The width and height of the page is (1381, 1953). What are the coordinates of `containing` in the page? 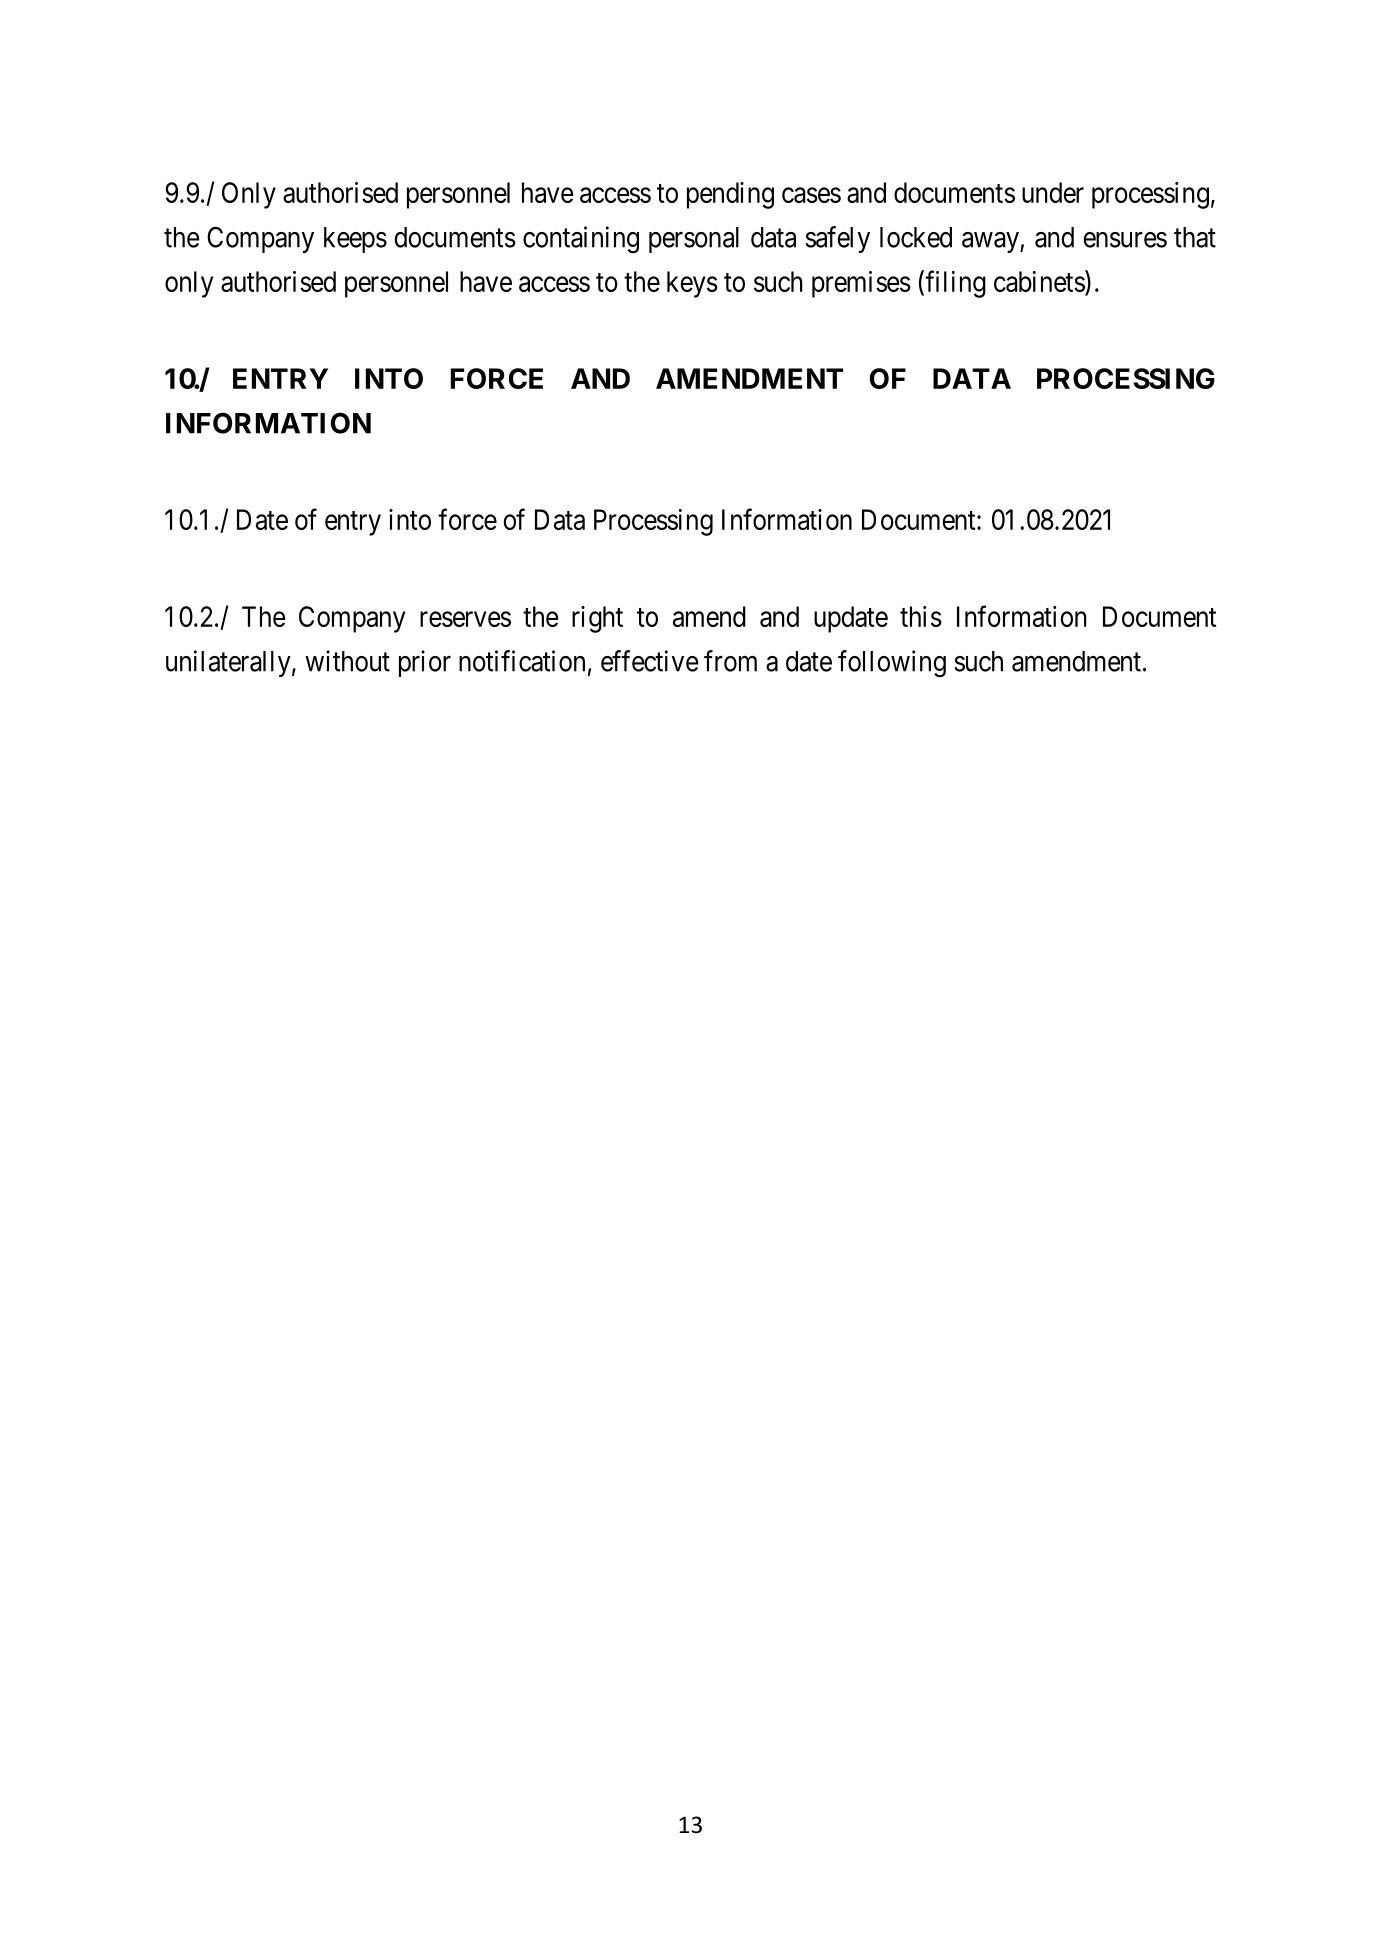 It's located at (581, 240).
